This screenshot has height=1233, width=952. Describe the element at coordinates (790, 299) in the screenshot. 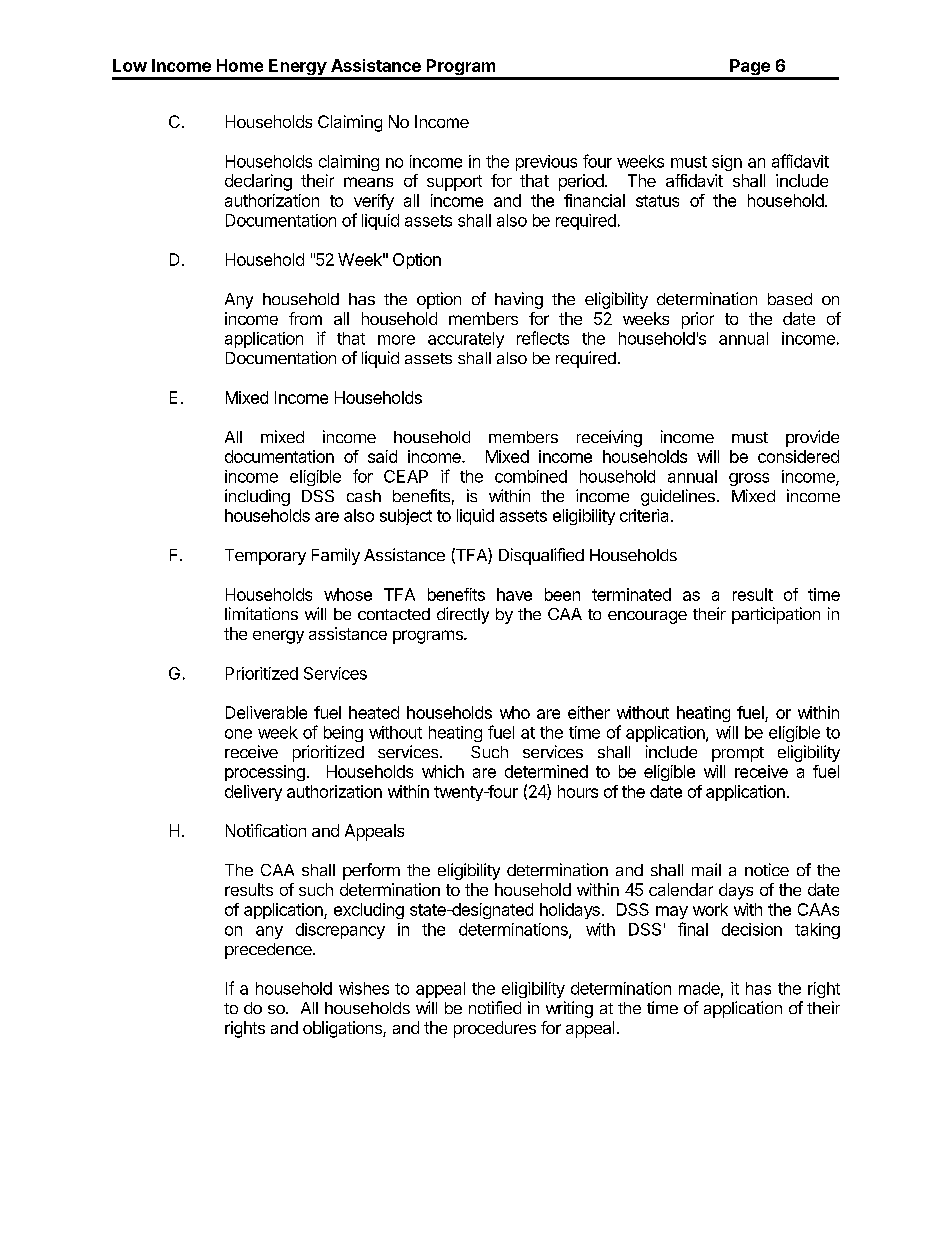

I see `based` at that location.
